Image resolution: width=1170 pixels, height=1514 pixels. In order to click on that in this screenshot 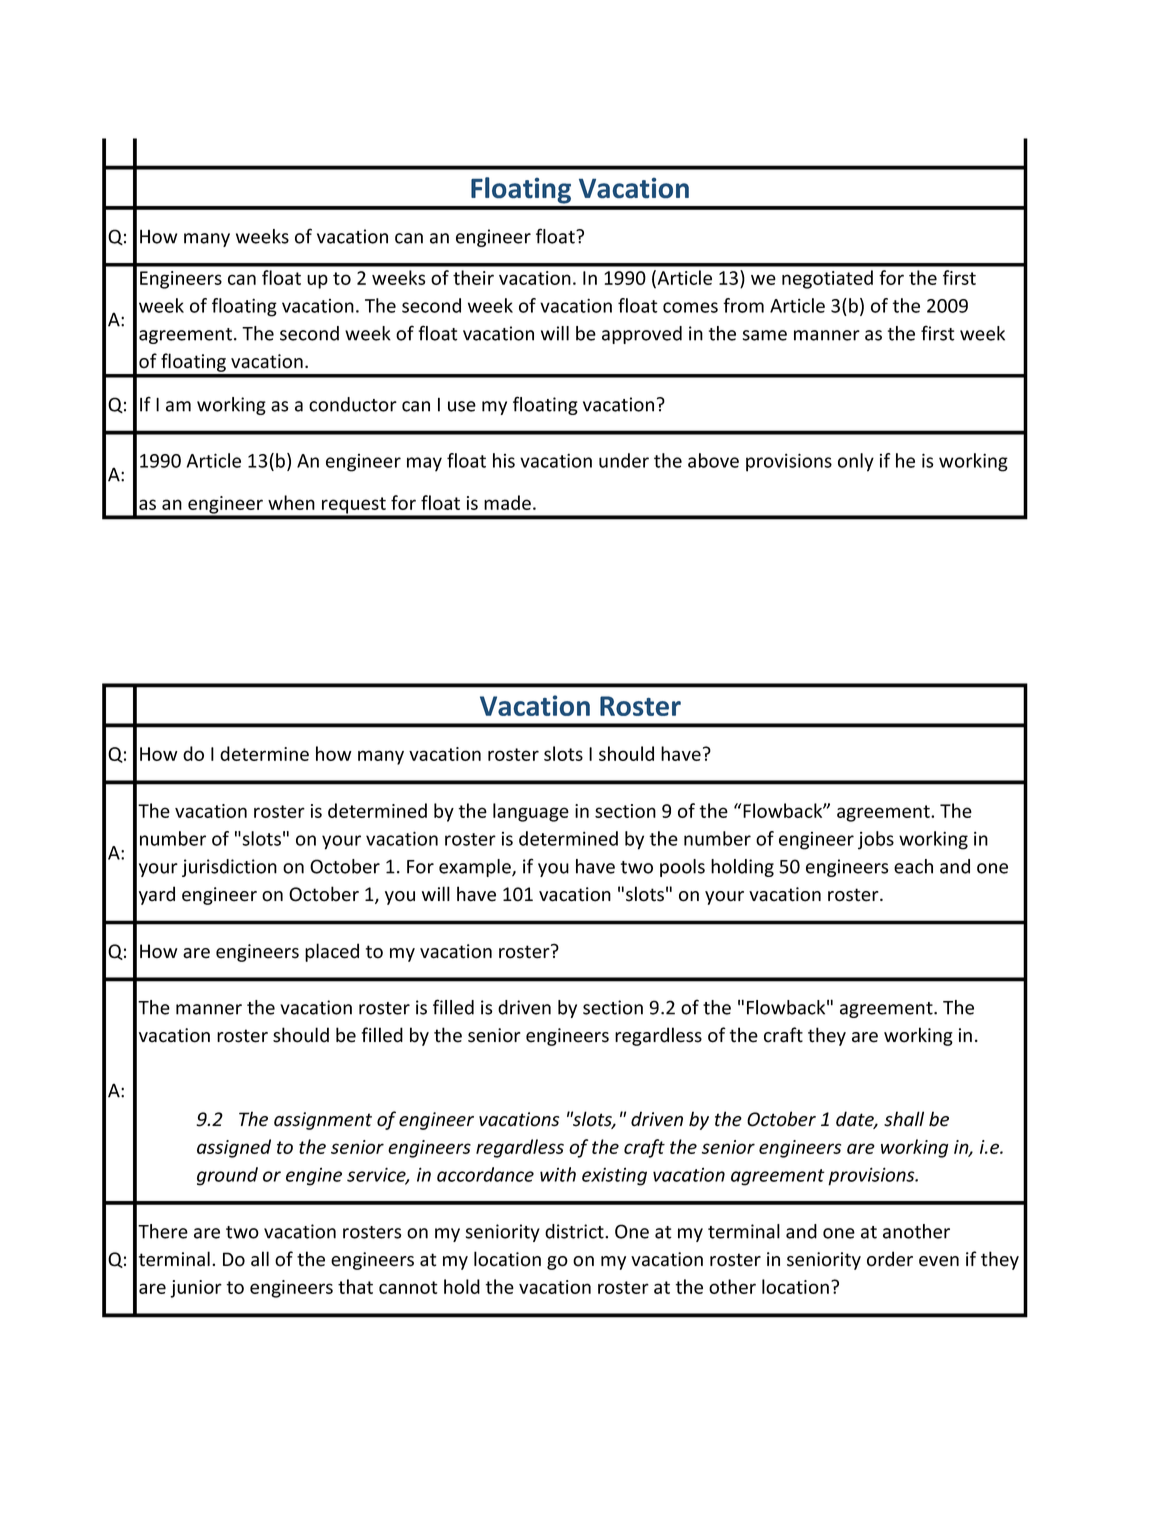, I will do `click(355, 1286)`.
